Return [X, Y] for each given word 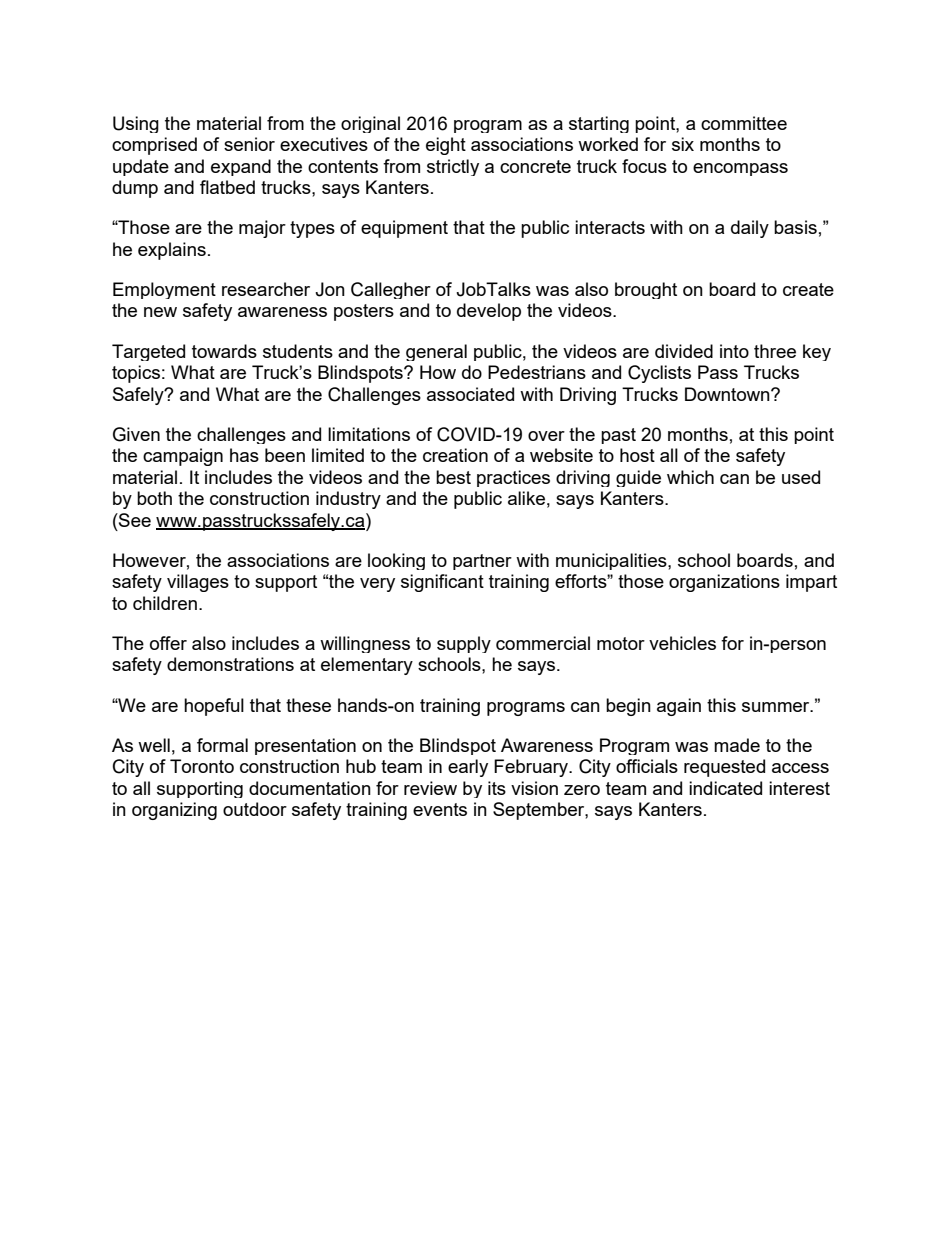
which [690, 477]
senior [249, 144]
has [244, 455]
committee [744, 123]
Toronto [202, 766]
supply [464, 644]
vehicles [682, 643]
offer [168, 643]
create [808, 289]
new [160, 312]
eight [446, 146]
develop [489, 312]
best [453, 477]
